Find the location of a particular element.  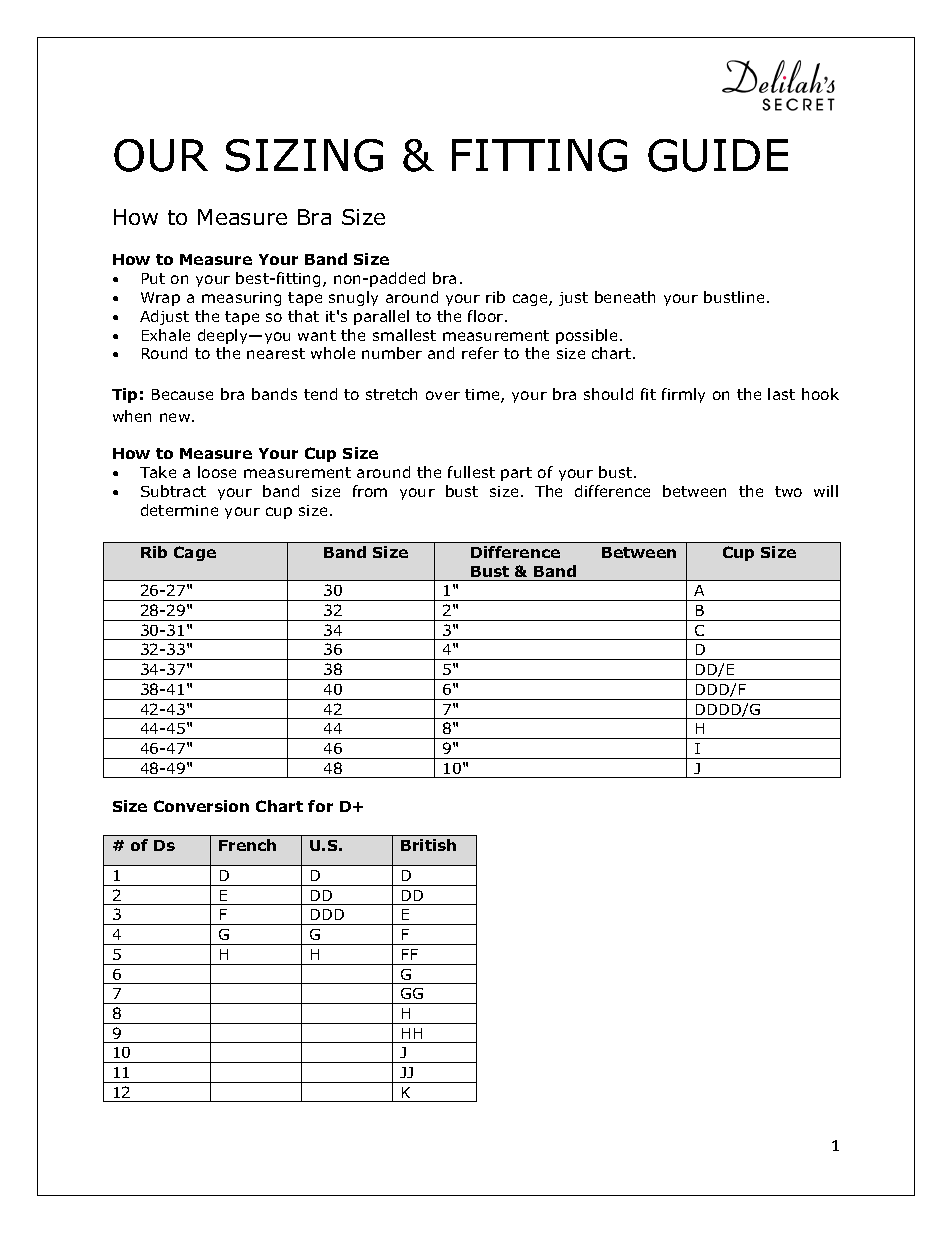

GUIDE is located at coordinates (718, 155).
